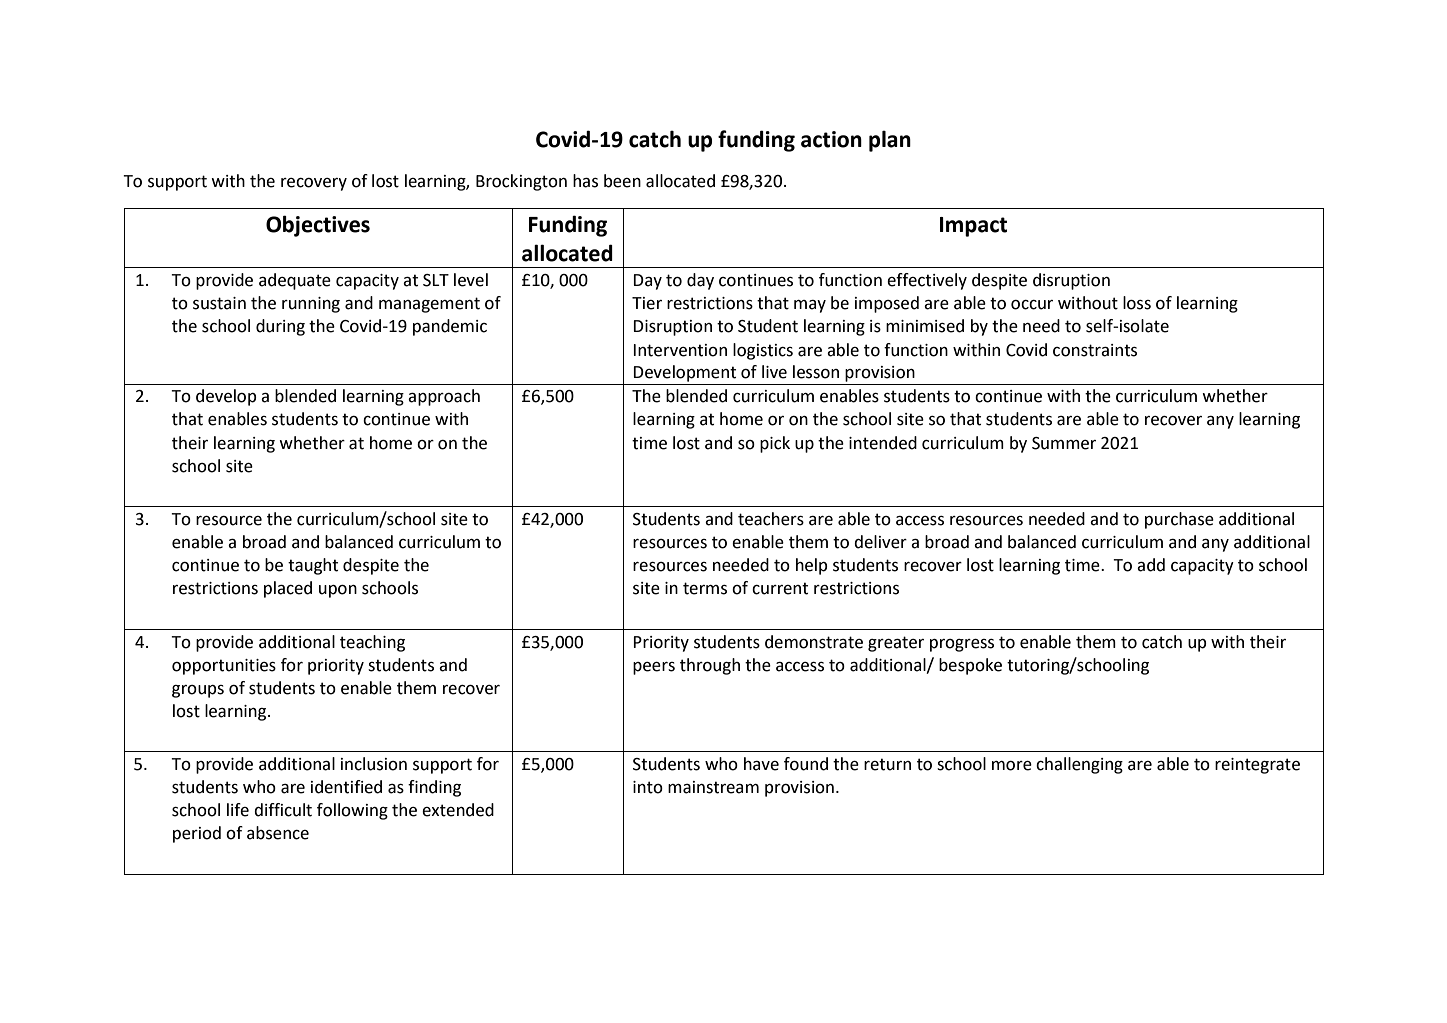 The image size is (1447, 1023). I want to click on Objectives, so click(318, 226).
